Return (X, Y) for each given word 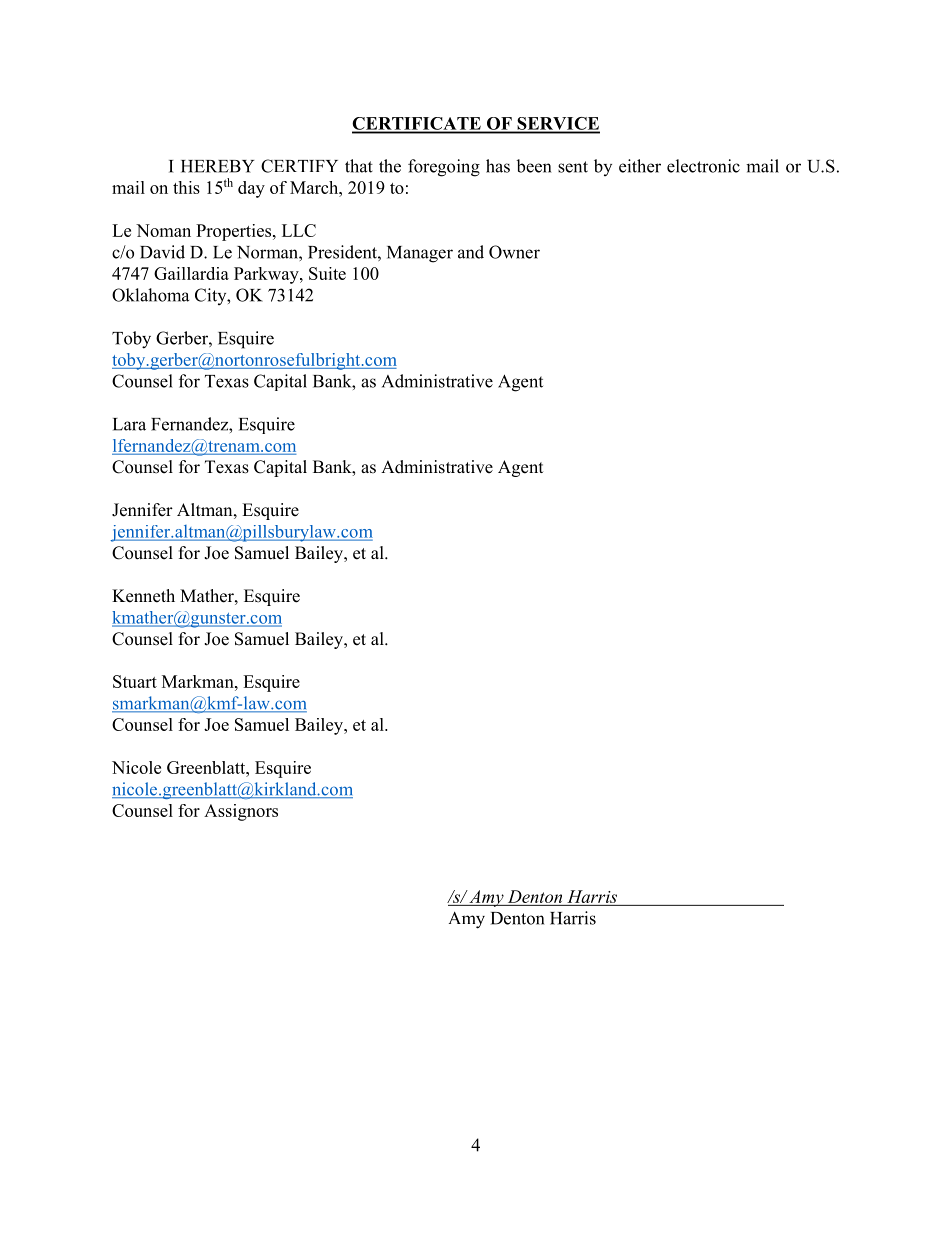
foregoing (444, 168)
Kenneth (143, 596)
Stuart (135, 681)
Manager (420, 254)
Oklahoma (150, 295)
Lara (129, 424)
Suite (327, 273)
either (640, 166)
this (186, 187)
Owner (514, 252)
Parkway (267, 275)
